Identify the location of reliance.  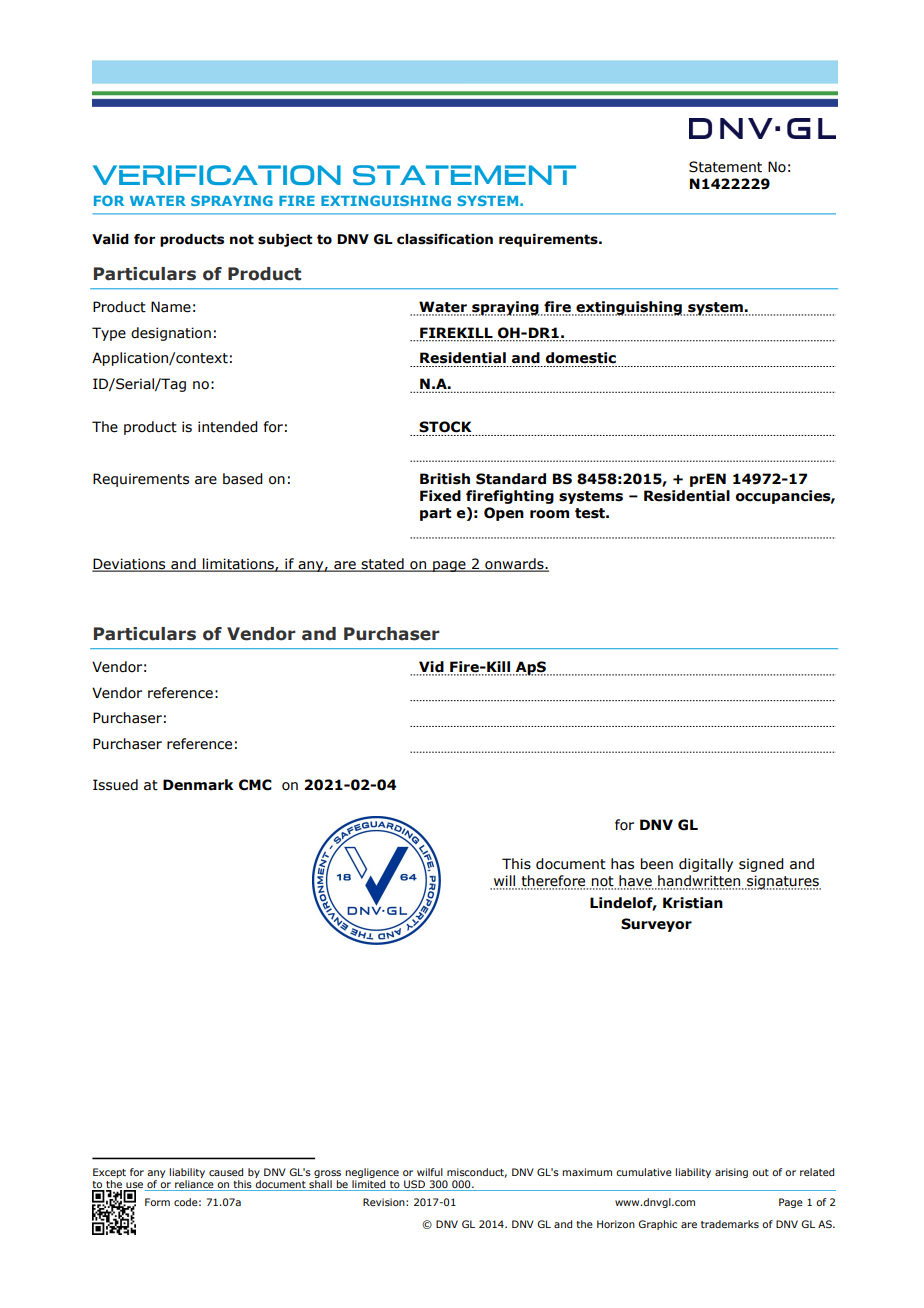
(194, 1185).
